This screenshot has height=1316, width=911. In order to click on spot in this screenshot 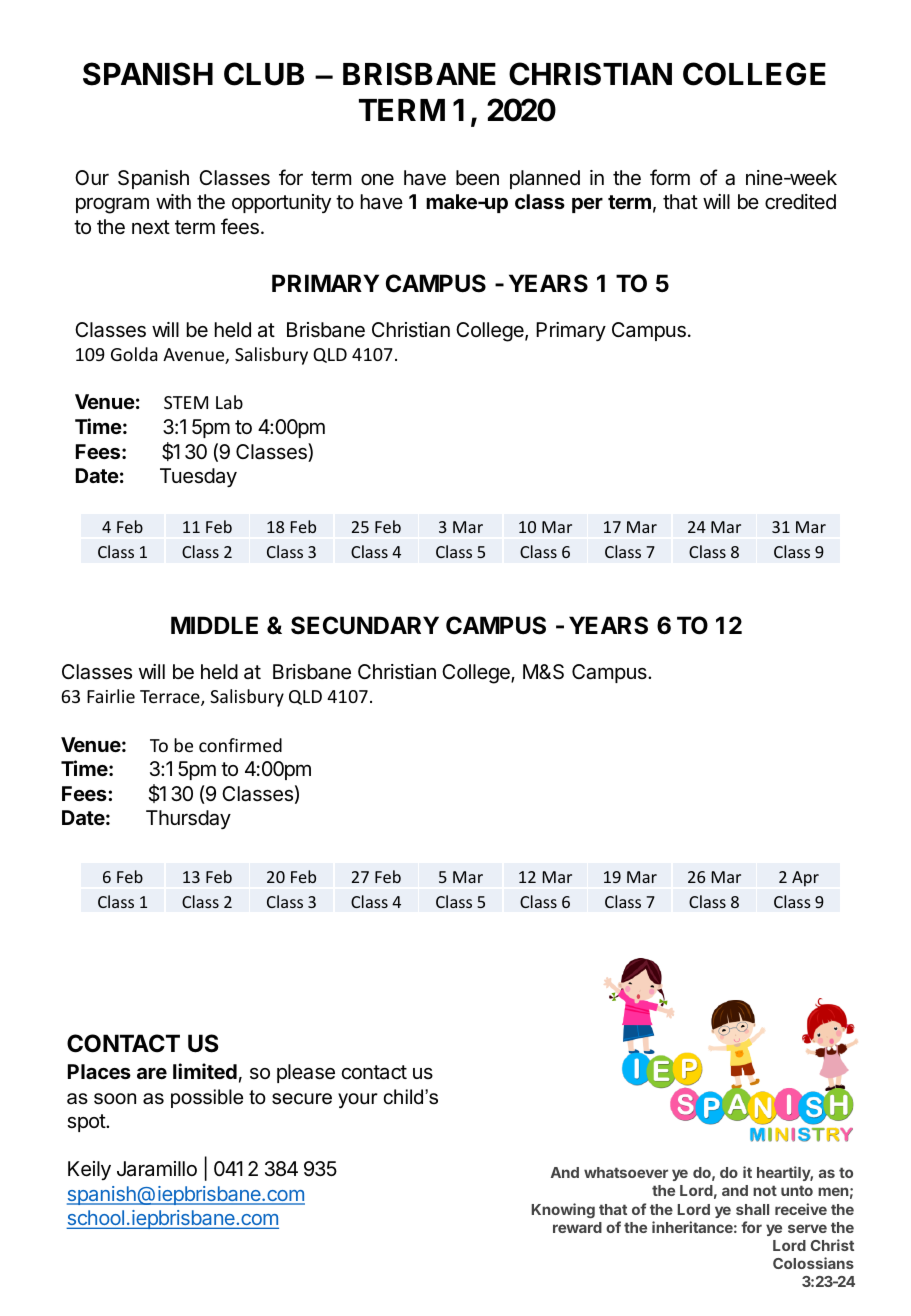, I will do `click(87, 1123)`.
